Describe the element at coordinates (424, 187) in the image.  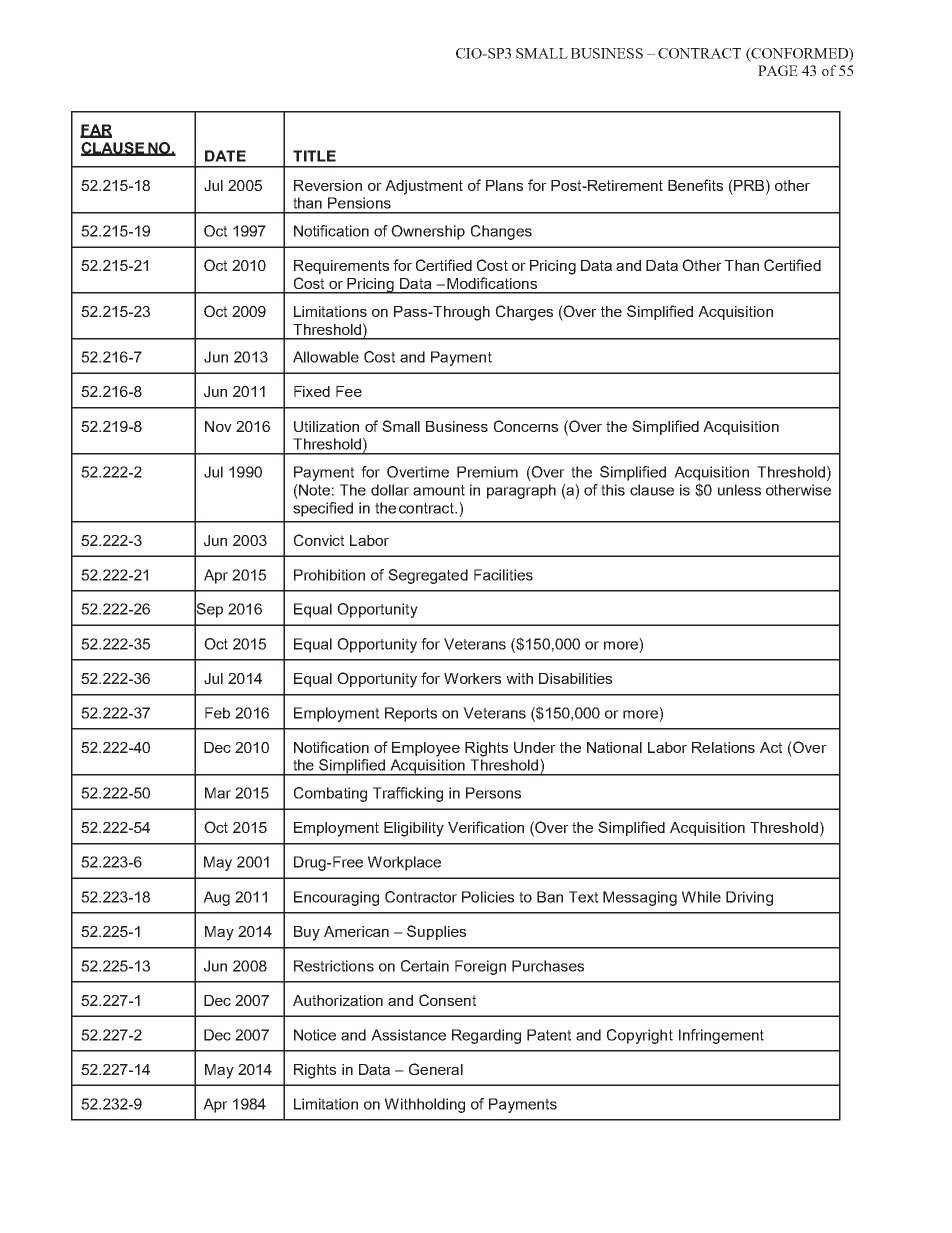
I see `Adjustment` at that location.
